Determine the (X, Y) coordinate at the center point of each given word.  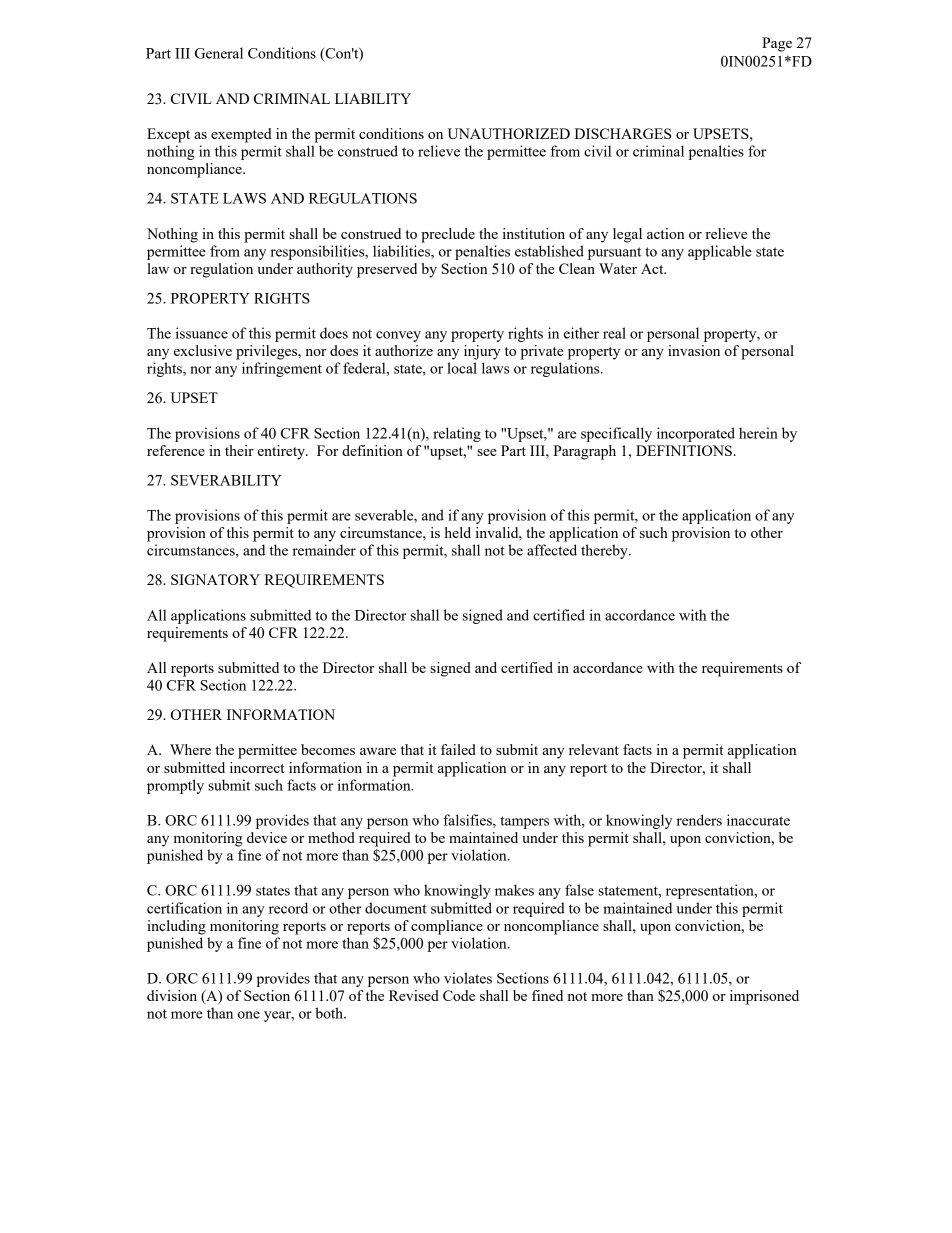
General (219, 53)
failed (458, 749)
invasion (694, 350)
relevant (594, 749)
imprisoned (764, 997)
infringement (282, 369)
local (462, 368)
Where (190, 749)
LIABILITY (373, 98)
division (172, 995)
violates (468, 978)
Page (777, 44)
